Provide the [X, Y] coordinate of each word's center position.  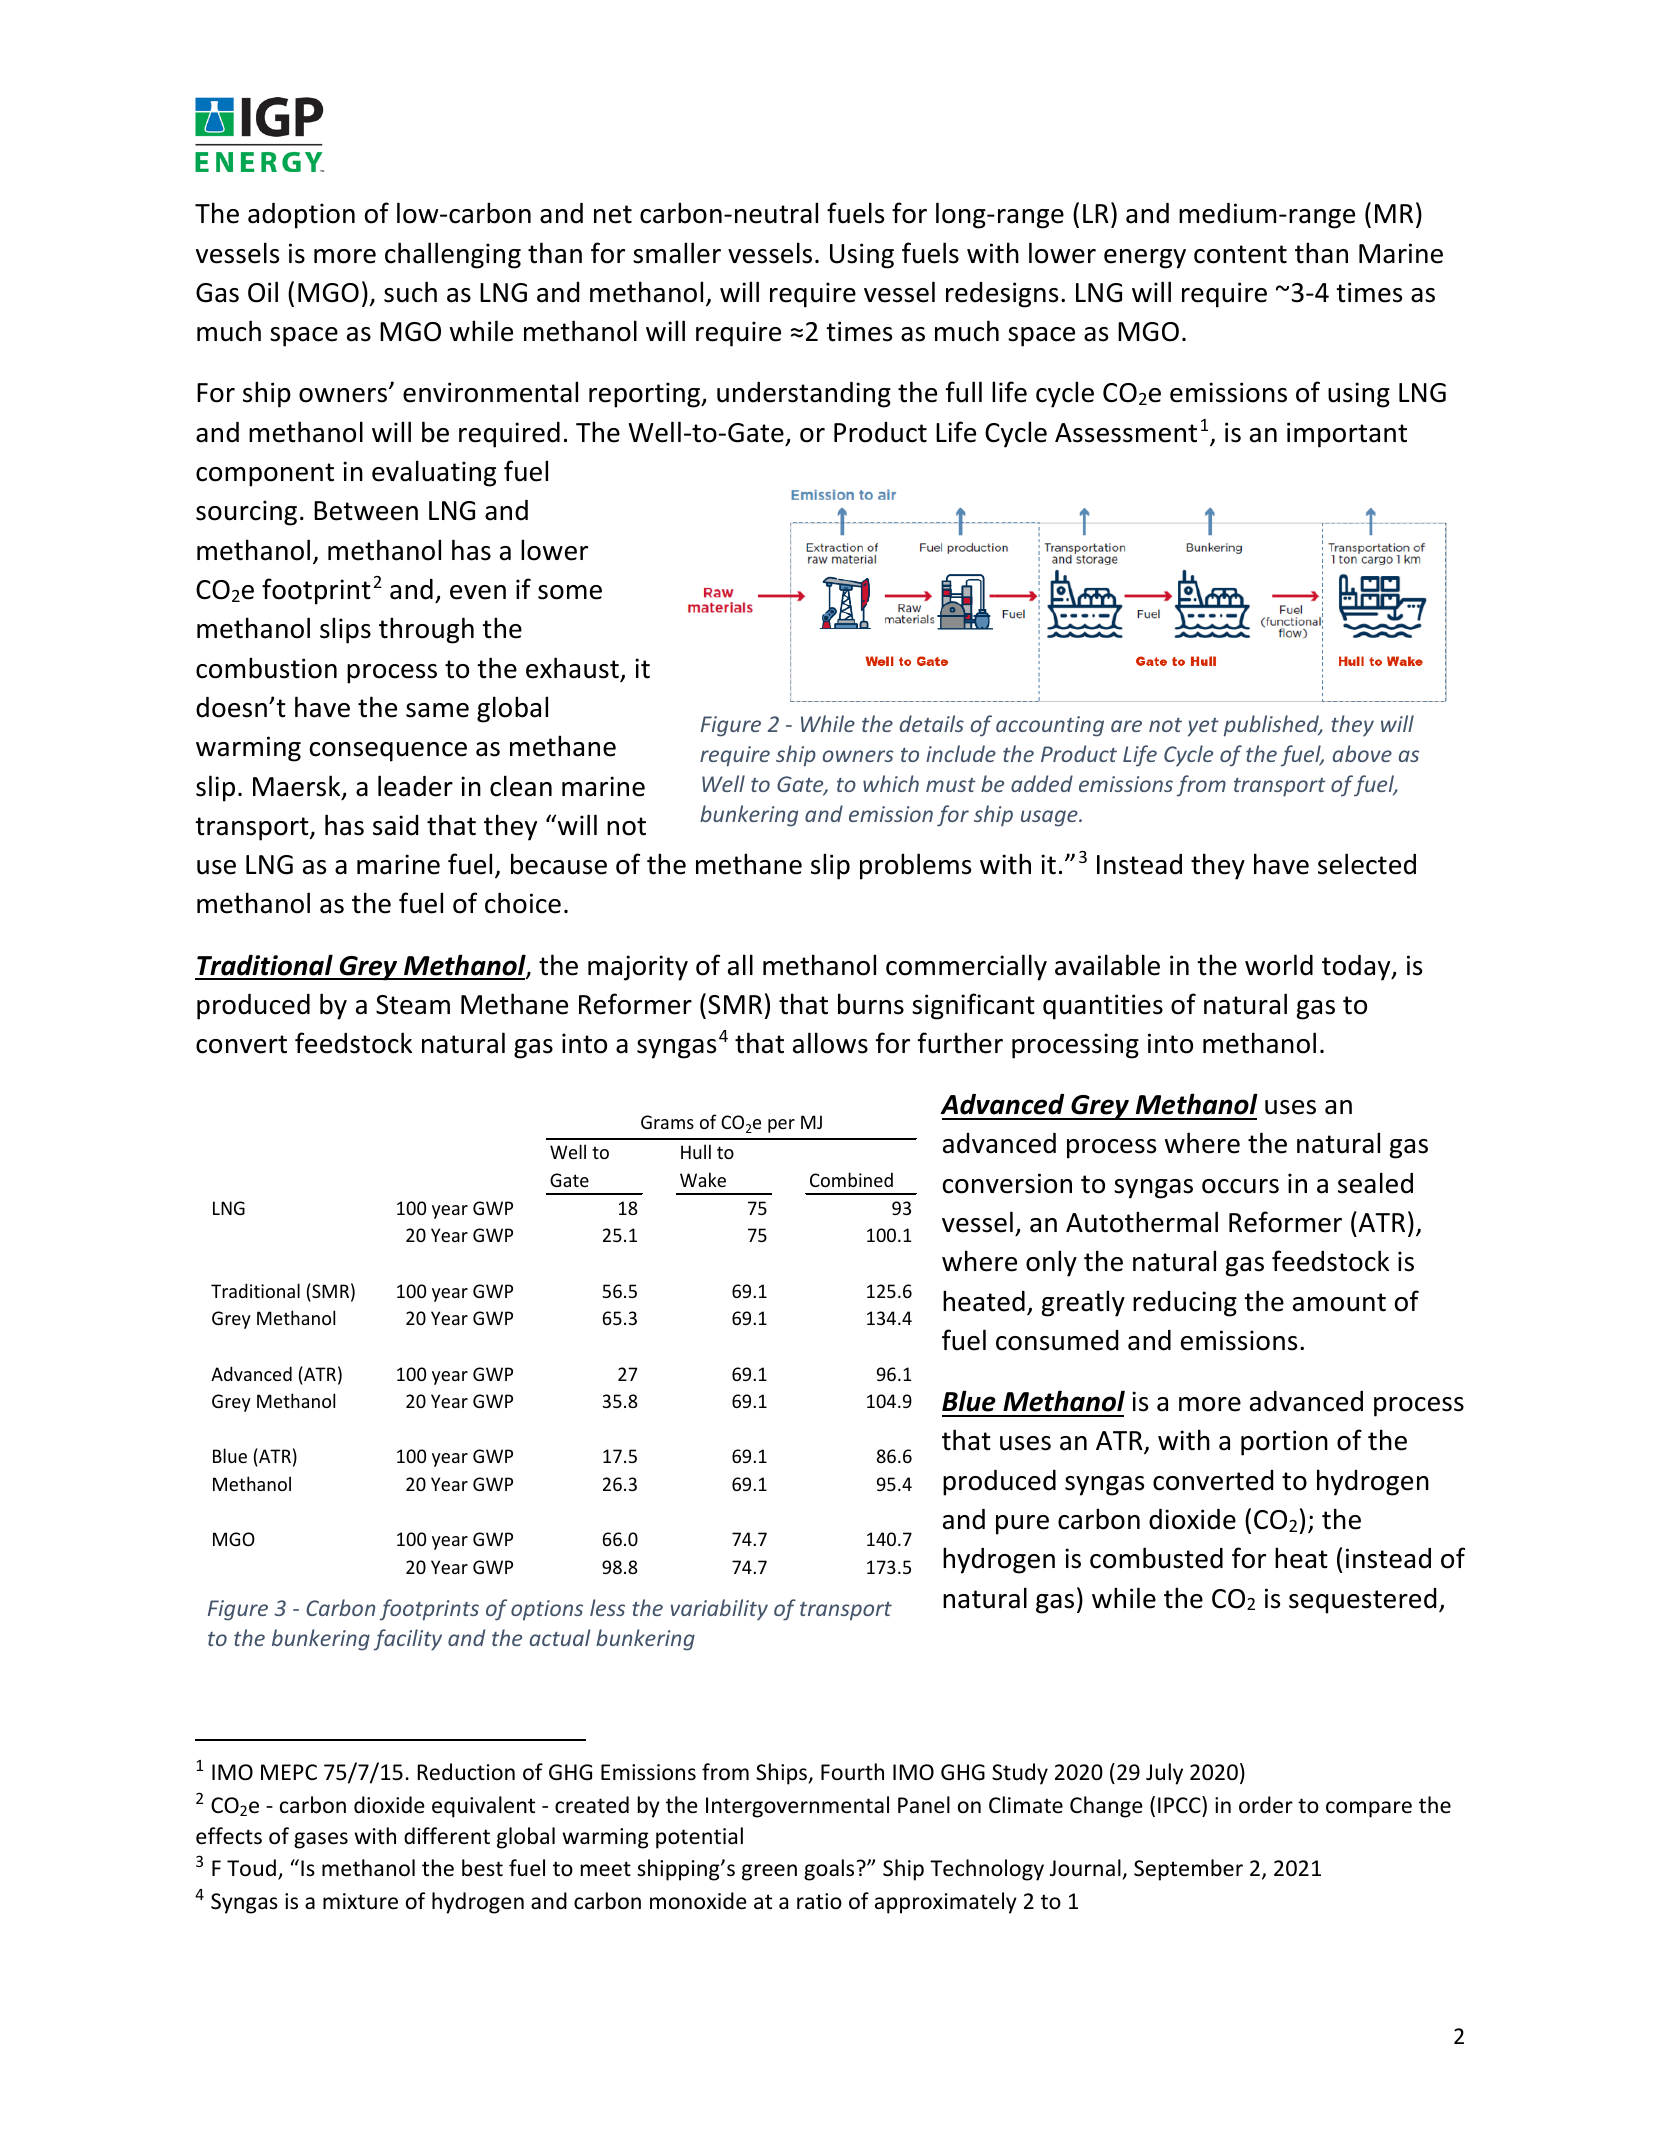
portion [1284, 1443]
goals [829, 1870]
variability [719, 1610]
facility [408, 1640]
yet [1203, 727]
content [1240, 254]
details [932, 723]
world [1279, 965]
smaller [677, 253]
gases [321, 1840]
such [410, 292]
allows [830, 1043]
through [426, 630]
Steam [413, 1005]
